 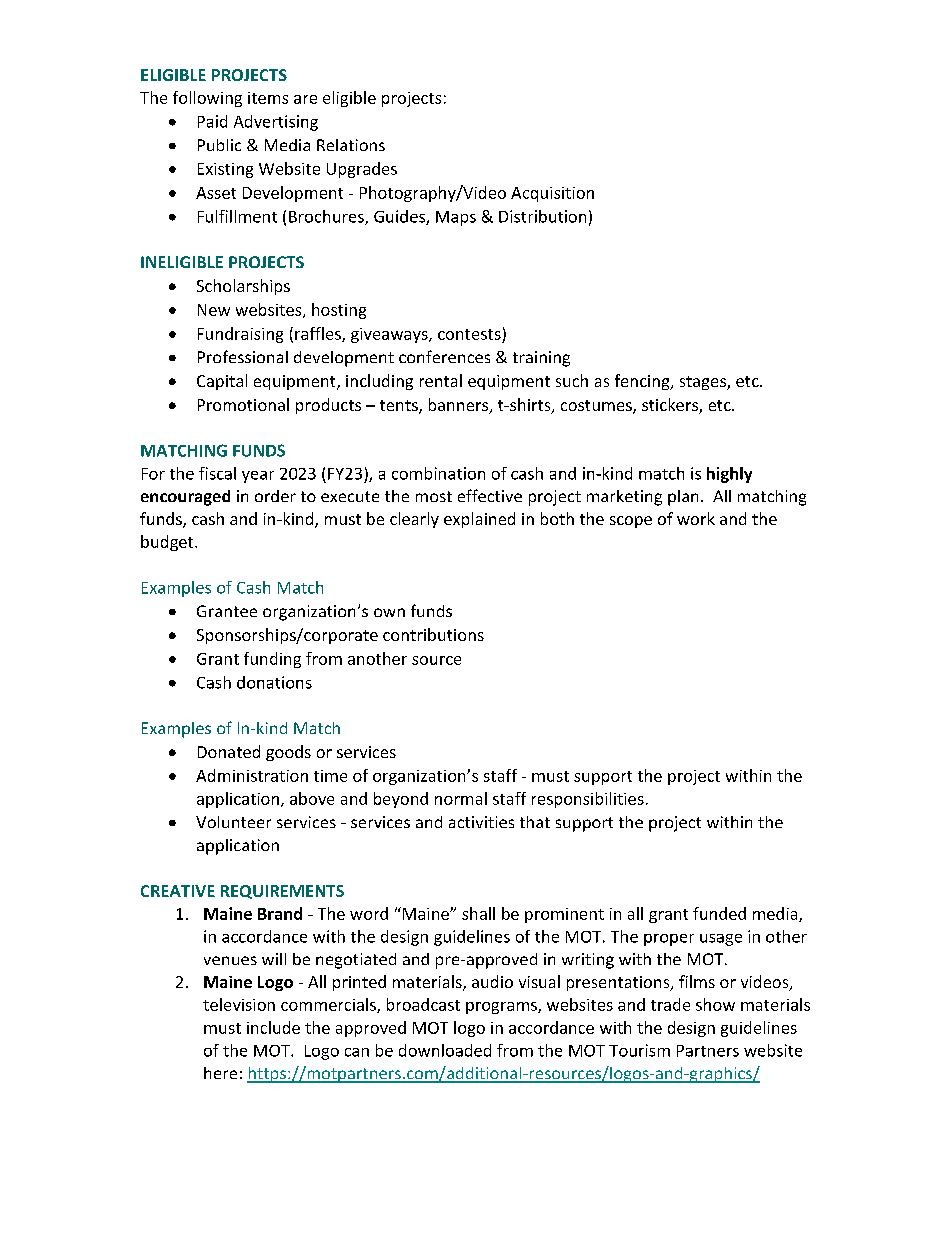 What do you see at coordinates (168, 543) in the screenshot?
I see `budget` at bounding box center [168, 543].
